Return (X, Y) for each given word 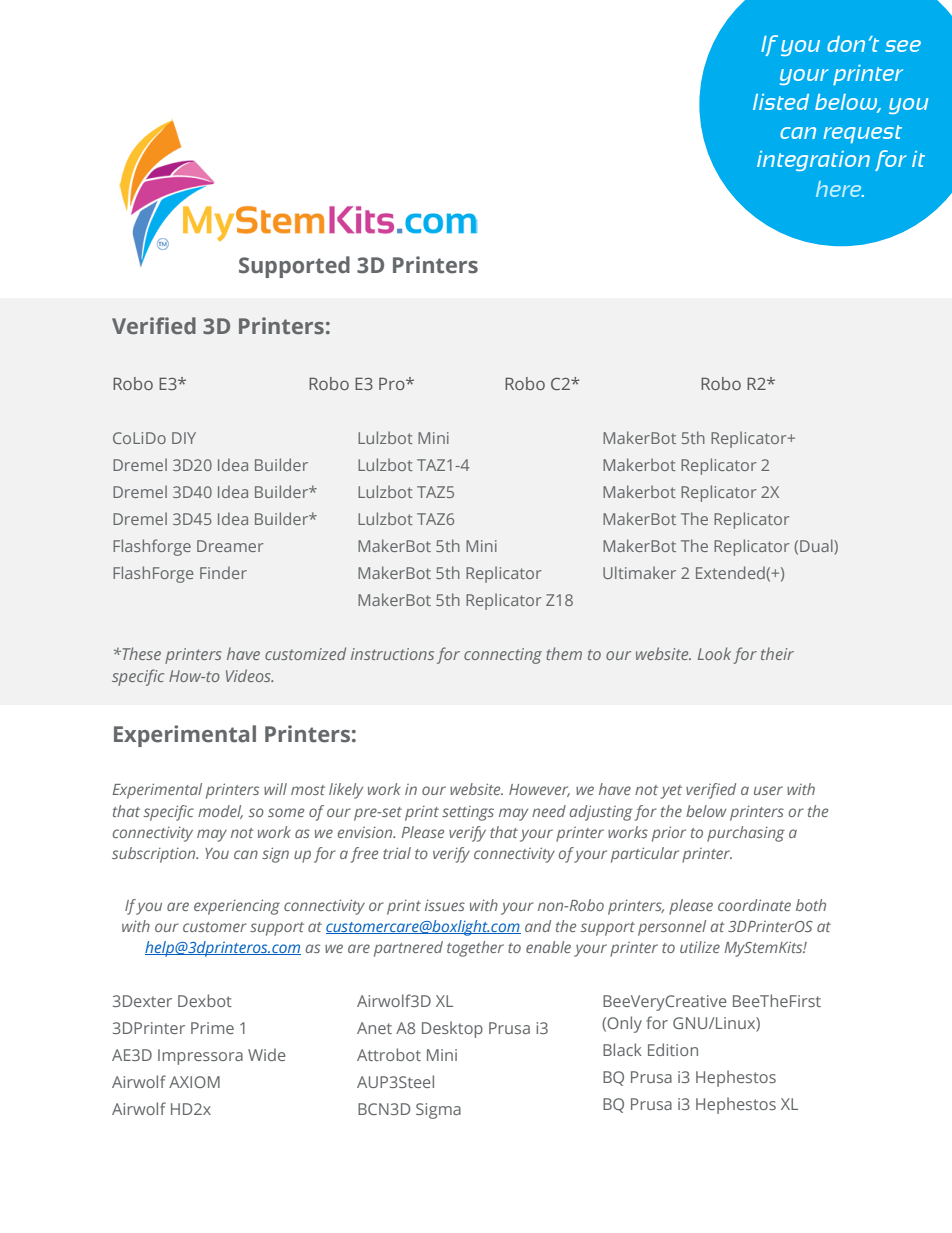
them (564, 653)
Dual (817, 547)
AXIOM (194, 1082)
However (539, 790)
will (275, 789)
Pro (393, 384)
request (862, 134)
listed (781, 102)
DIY (184, 438)
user (768, 790)
